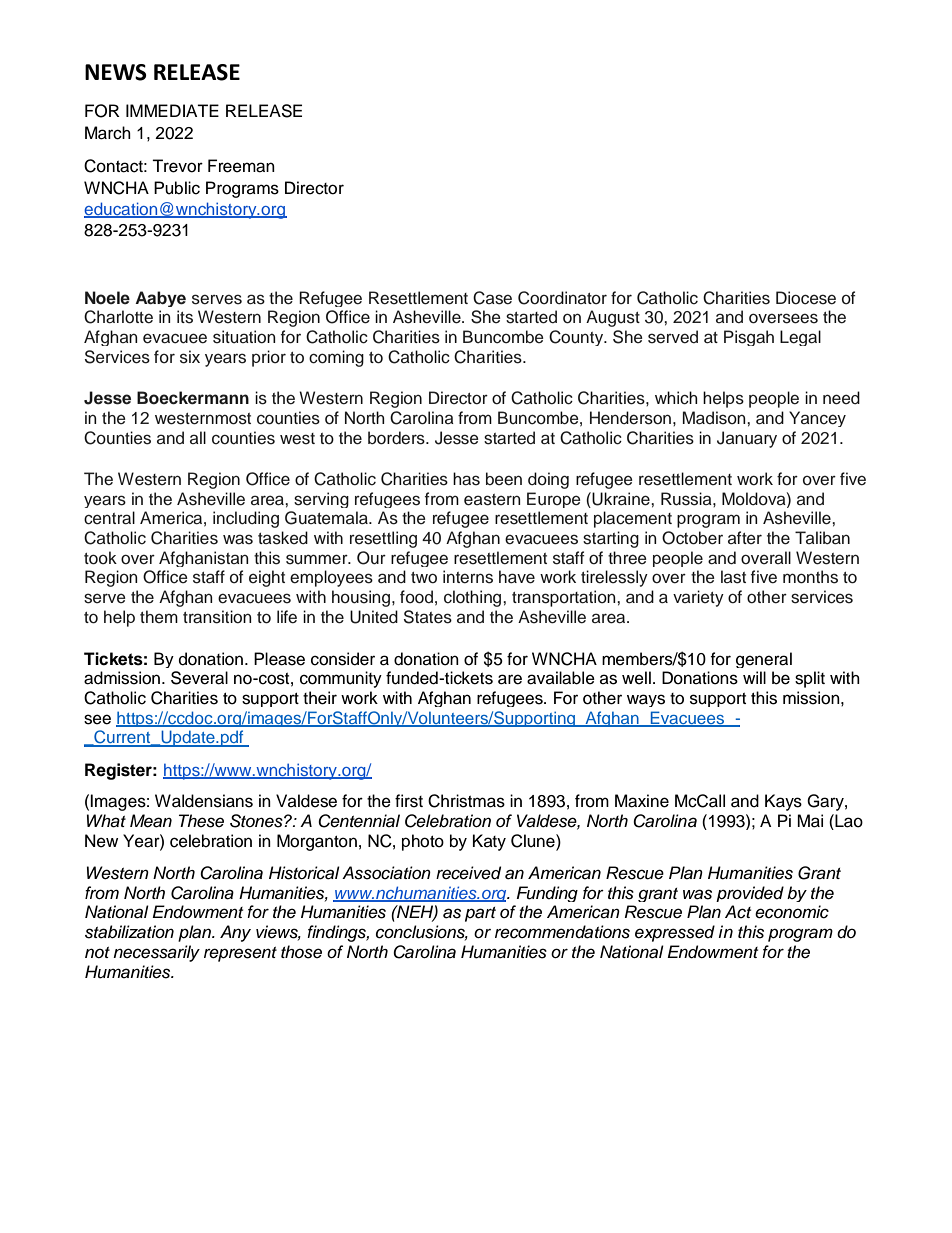 This screenshot has width=952, height=1233. I want to click on including, so click(246, 519).
